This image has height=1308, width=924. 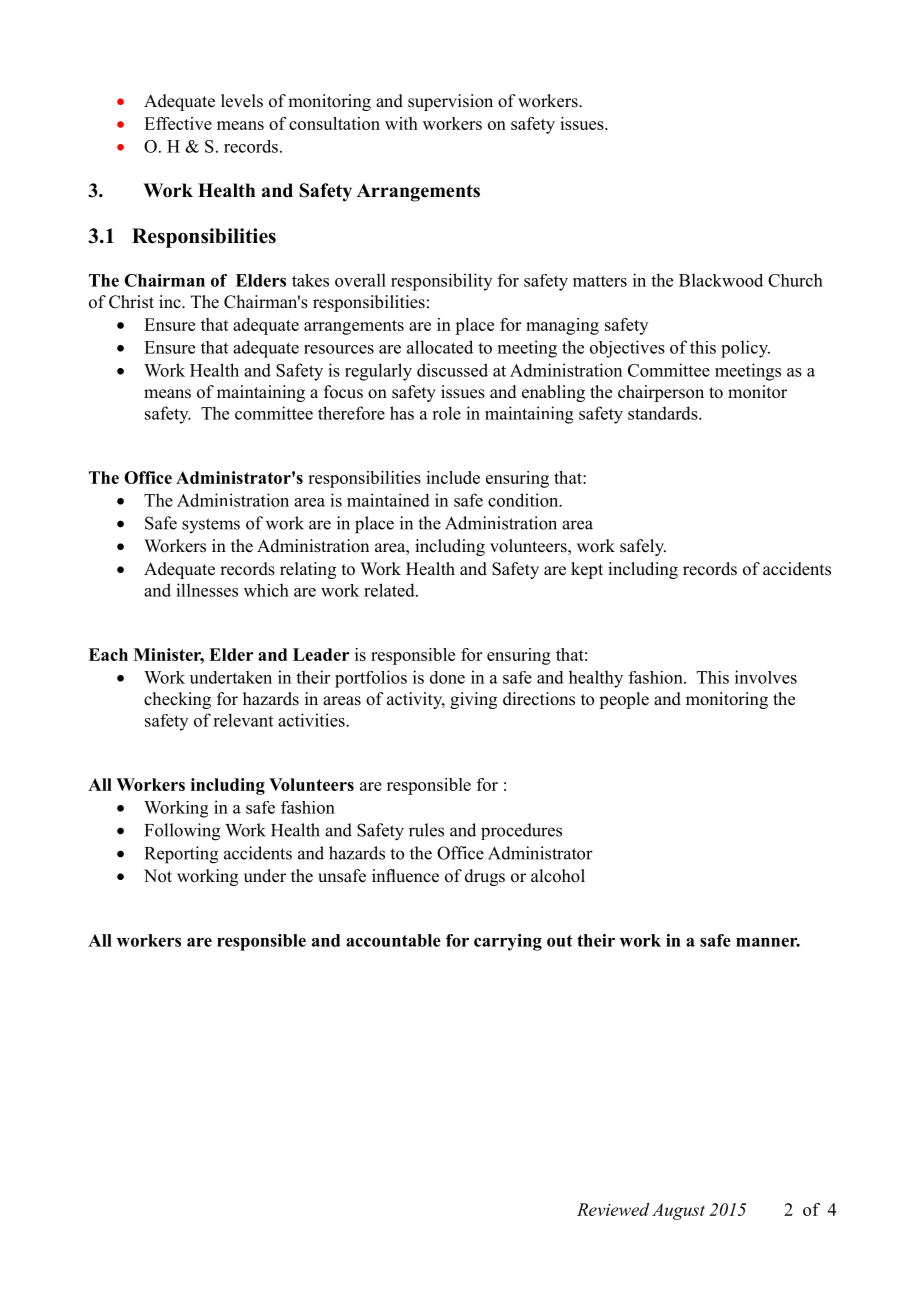 I want to click on include, so click(x=453, y=477).
